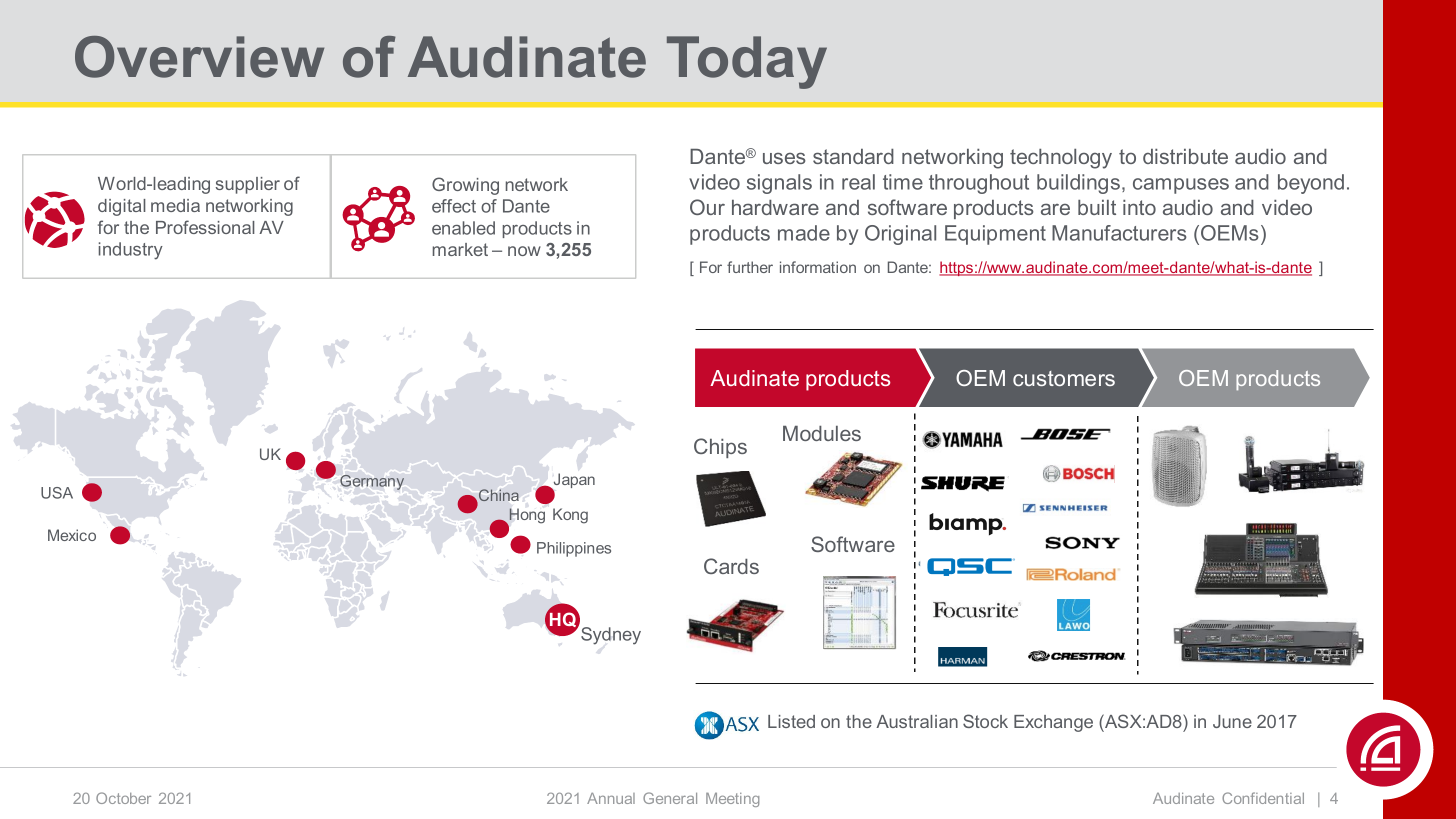 The height and width of the image is (819, 1456). Describe the element at coordinates (747, 62) in the image. I see `Today` at that location.
